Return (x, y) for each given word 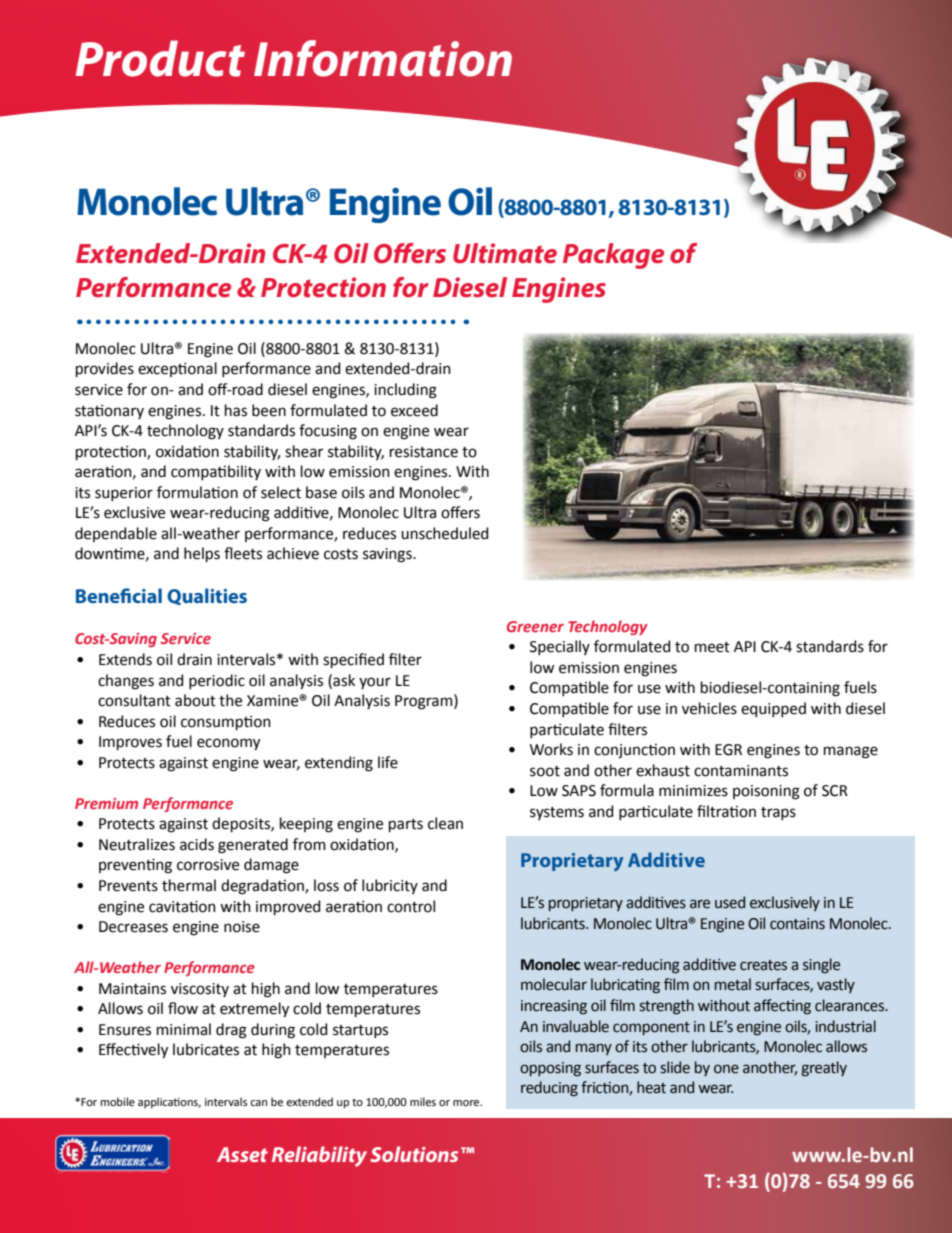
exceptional (177, 369)
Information (383, 58)
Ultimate (505, 253)
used (730, 902)
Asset (242, 1154)
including (405, 391)
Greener (535, 626)
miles (423, 1101)
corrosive (208, 865)
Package (613, 256)
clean (445, 823)
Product (160, 58)
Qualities (207, 596)
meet (712, 647)
